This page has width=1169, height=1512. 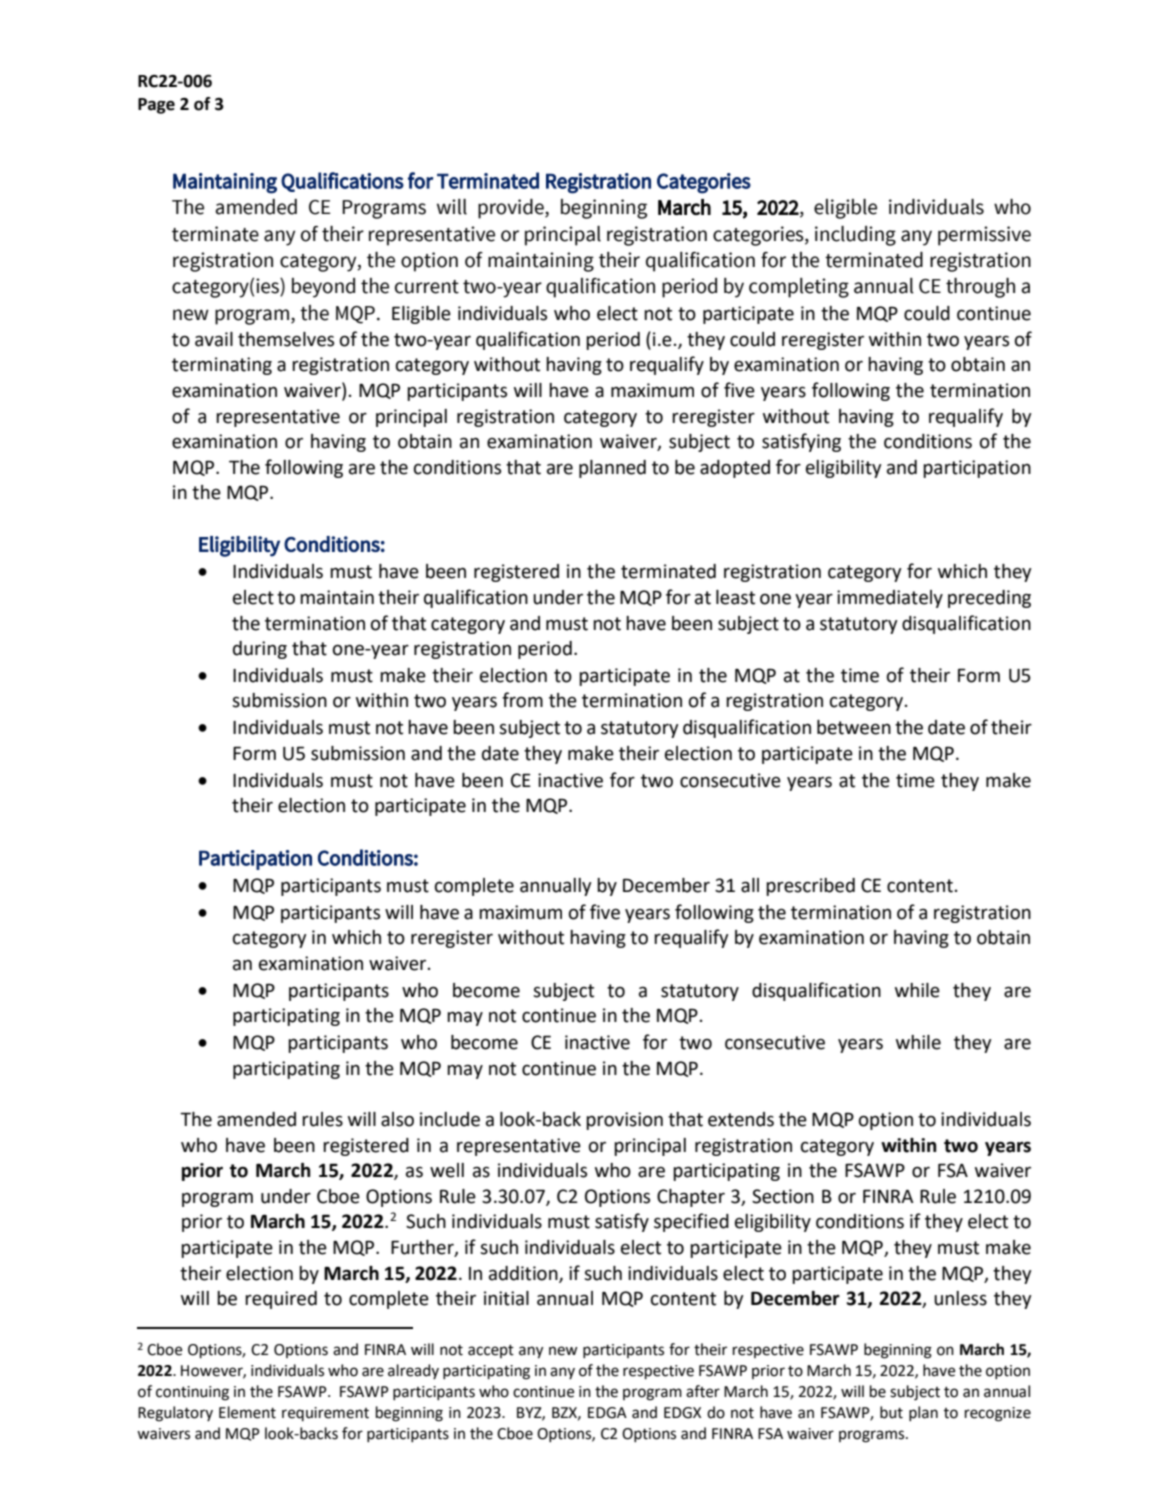 I want to click on Page, so click(x=156, y=106).
